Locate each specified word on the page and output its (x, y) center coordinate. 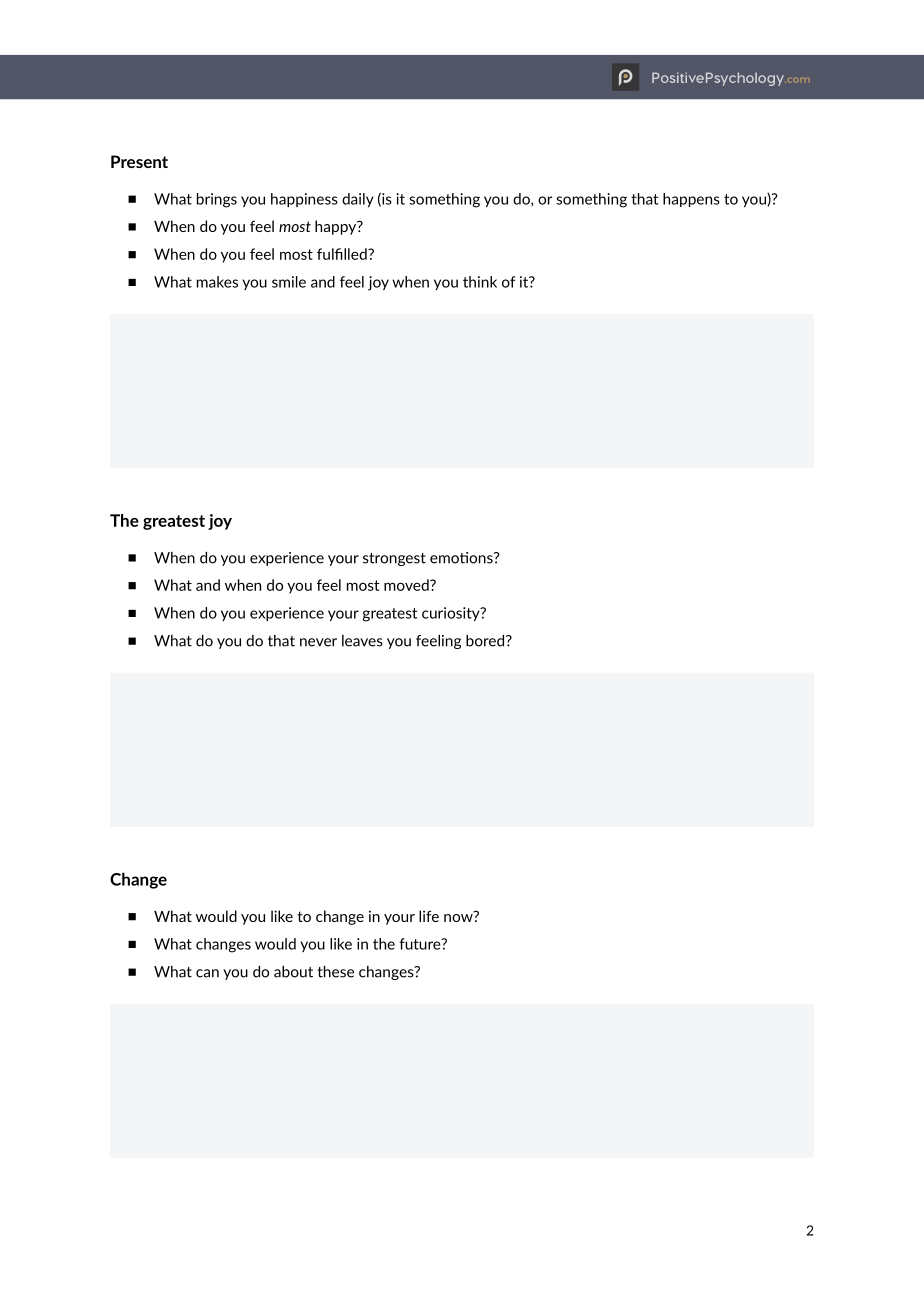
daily (358, 200)
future (421, 944)
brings (217, 200)
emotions (462, 558)
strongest (394, 559)
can (207, 973)
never (318, 642)
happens (691, 200)
